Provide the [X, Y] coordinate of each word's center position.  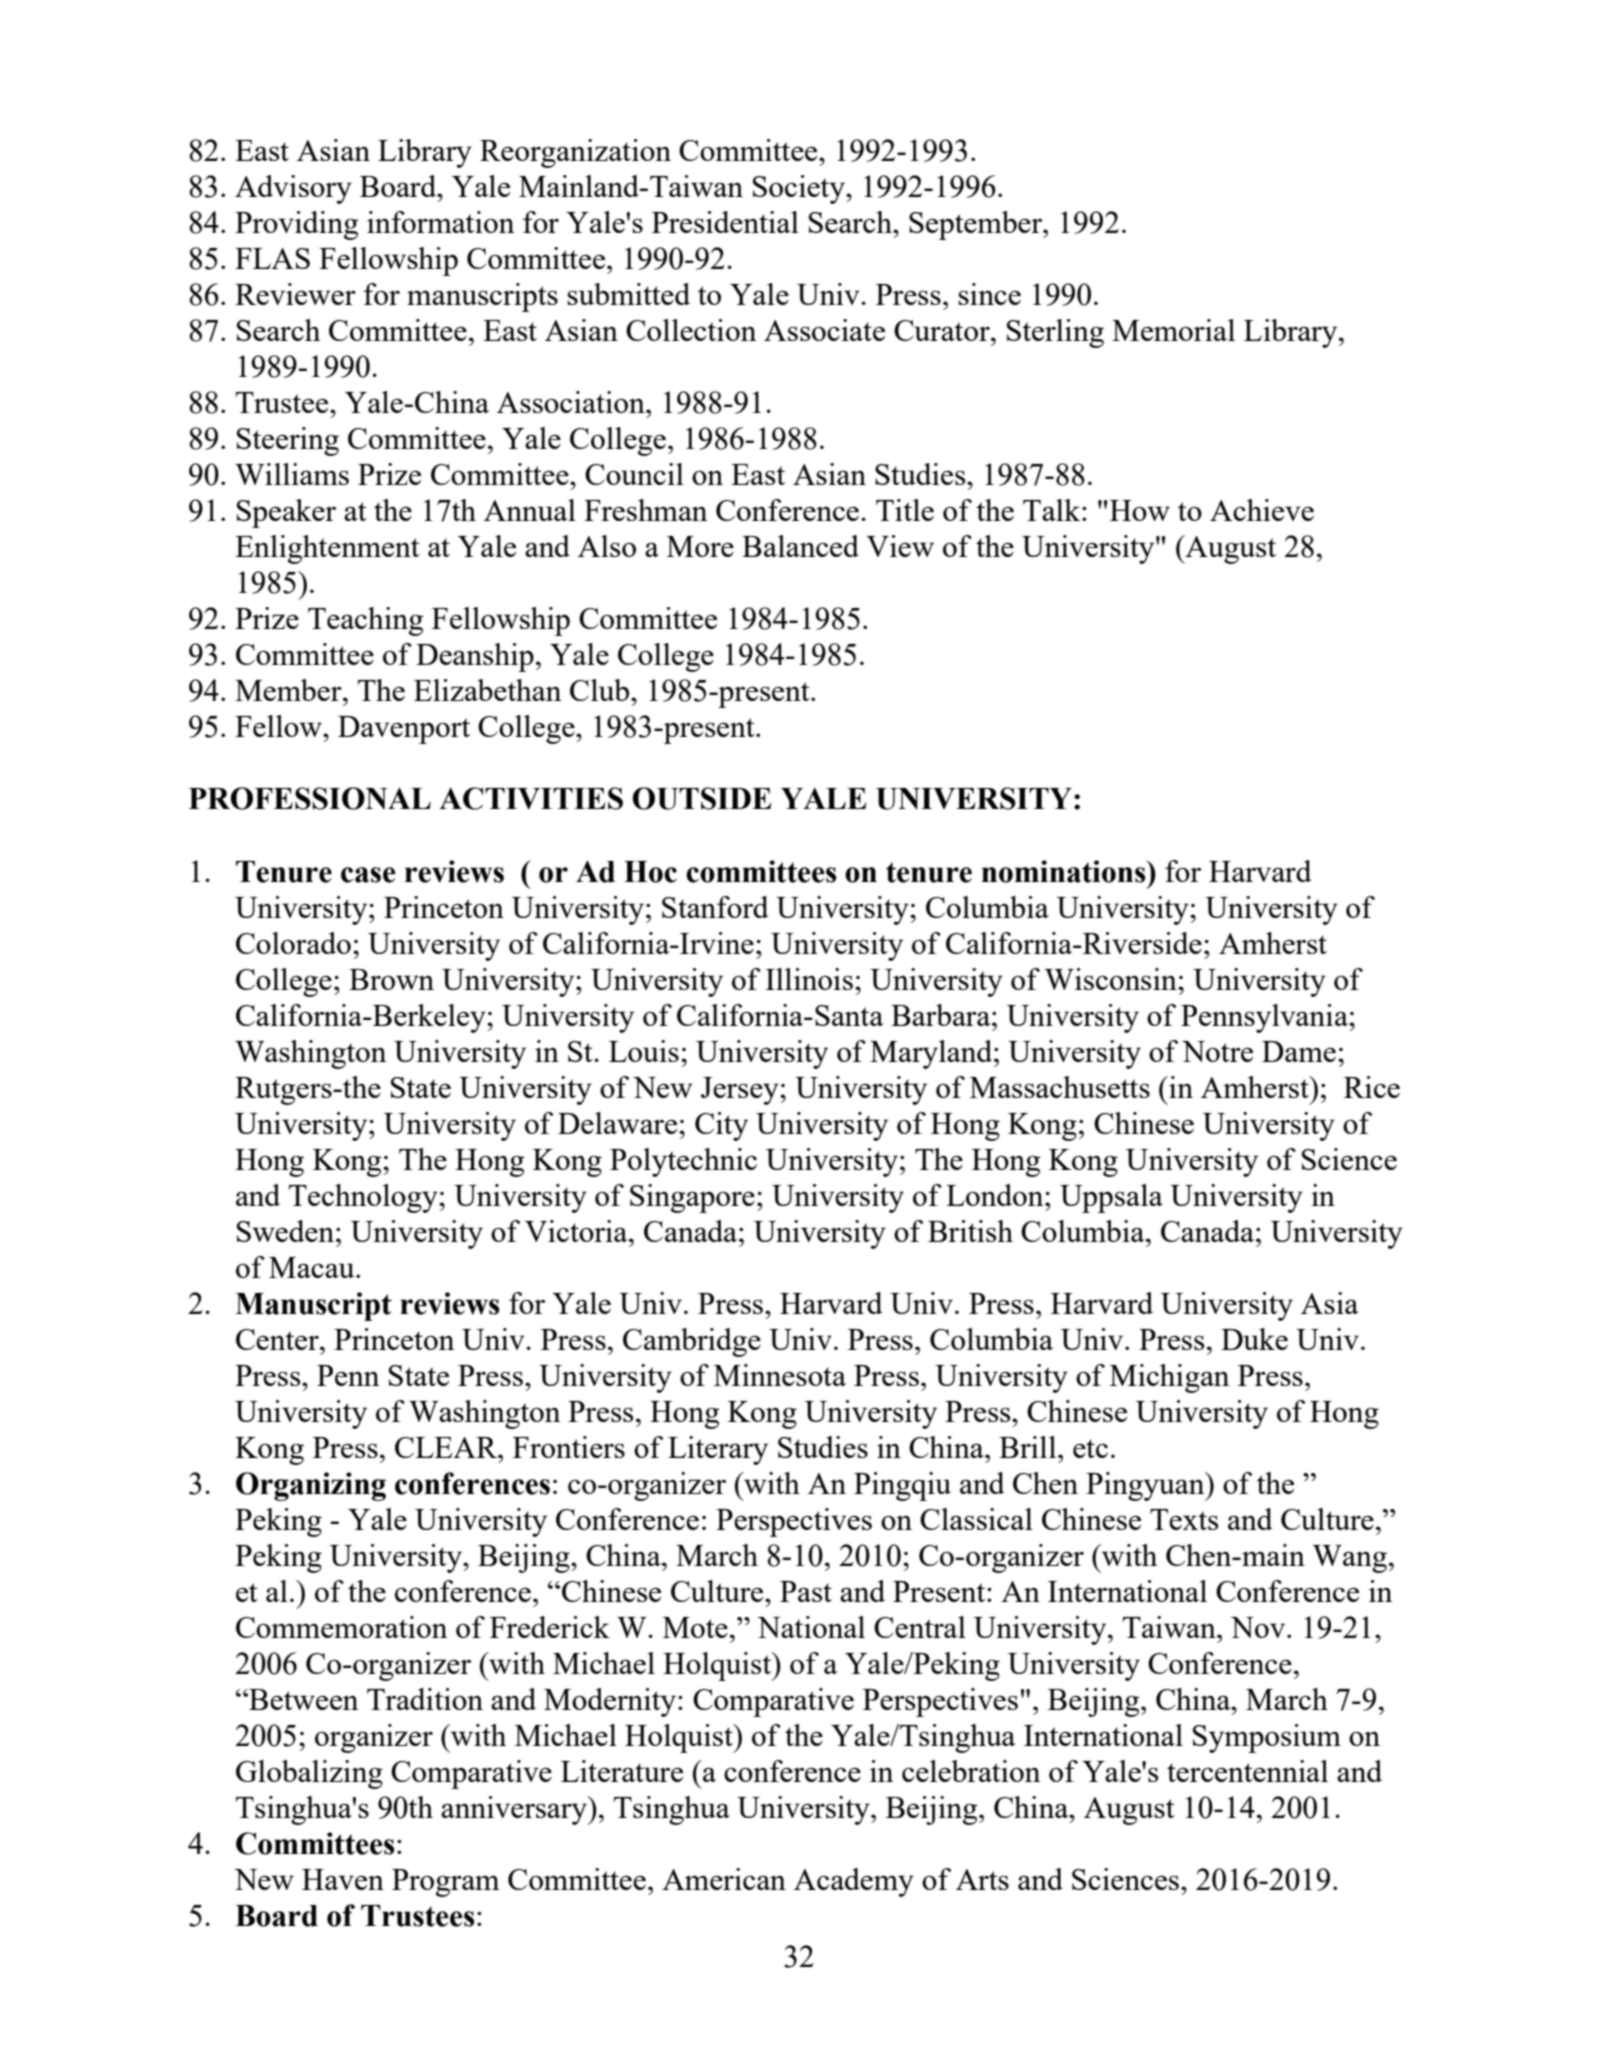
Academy [854, 1882]
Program [446, 1883]
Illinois [809, 979]
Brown [391, 979]
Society [800, 189]
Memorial [1173, 330]
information [440, 222]
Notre [1217, 1051]
